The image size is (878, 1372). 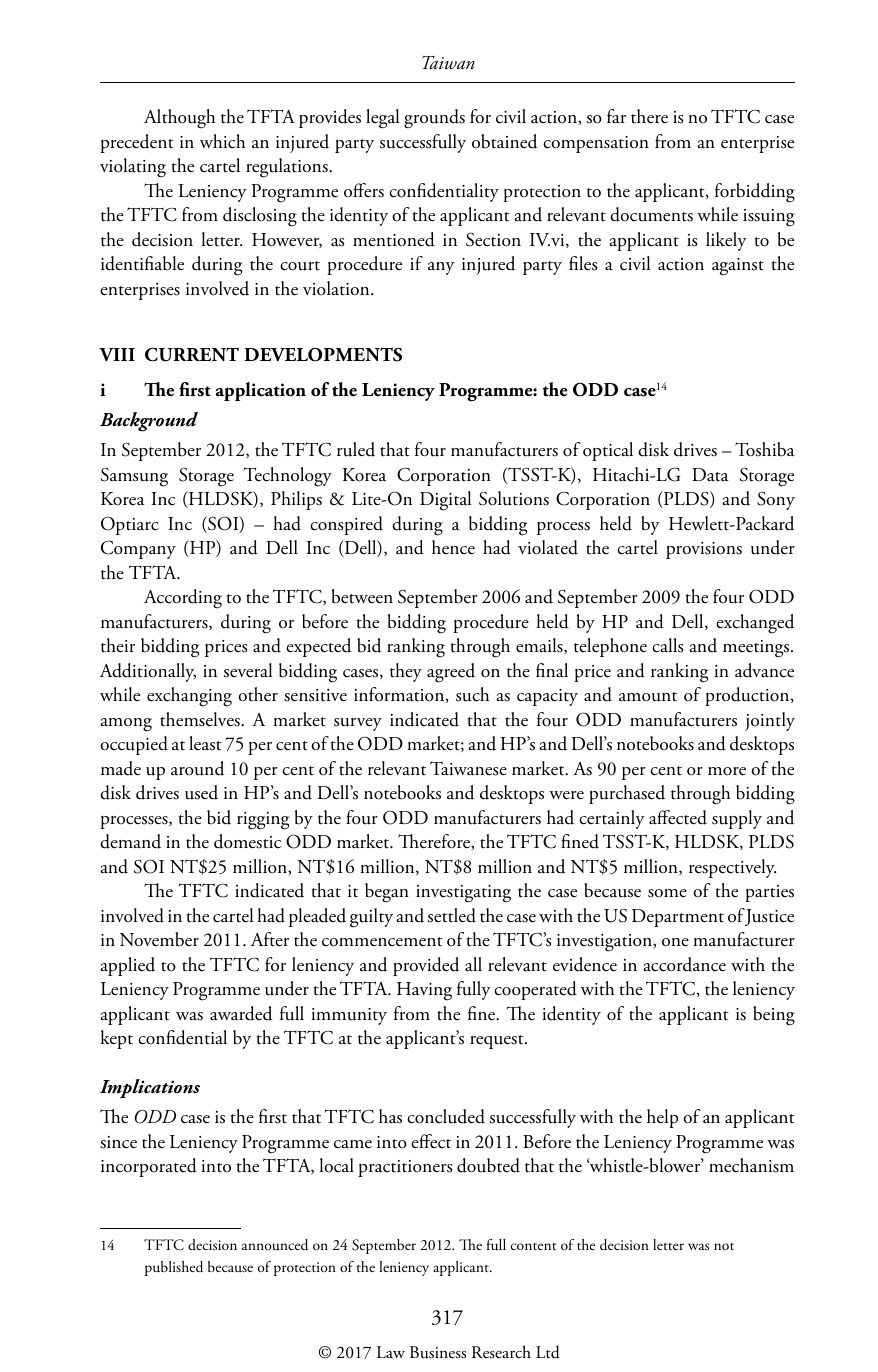 What do you see at coordinates (438, 1352) in the page?
I see `Business` at bounding box center [438, 1352].
